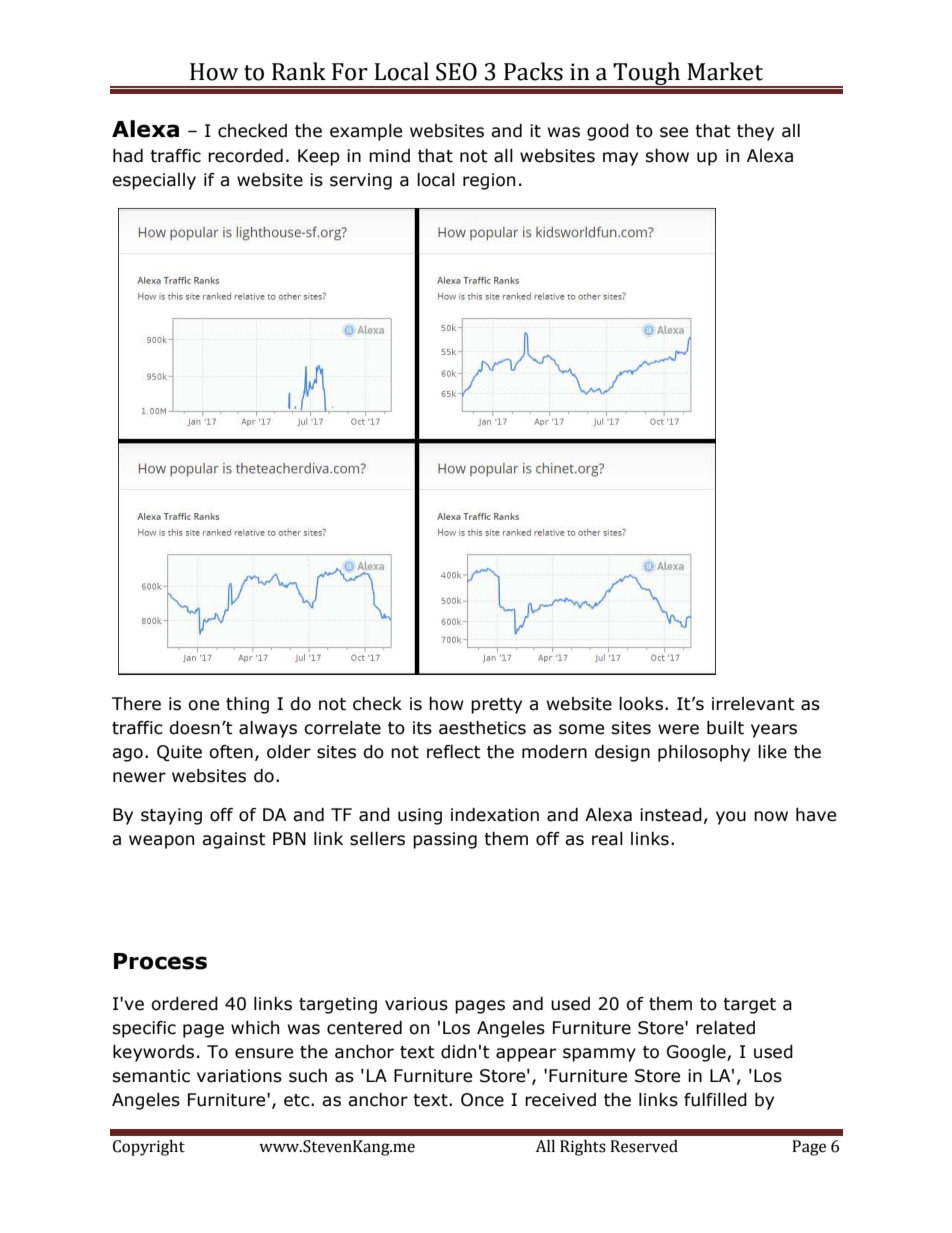 This page has width=952, height=1233. What do you see at coordinates (456, 72) in the page?
I see `SEO` at bounding box center [456, 72].
